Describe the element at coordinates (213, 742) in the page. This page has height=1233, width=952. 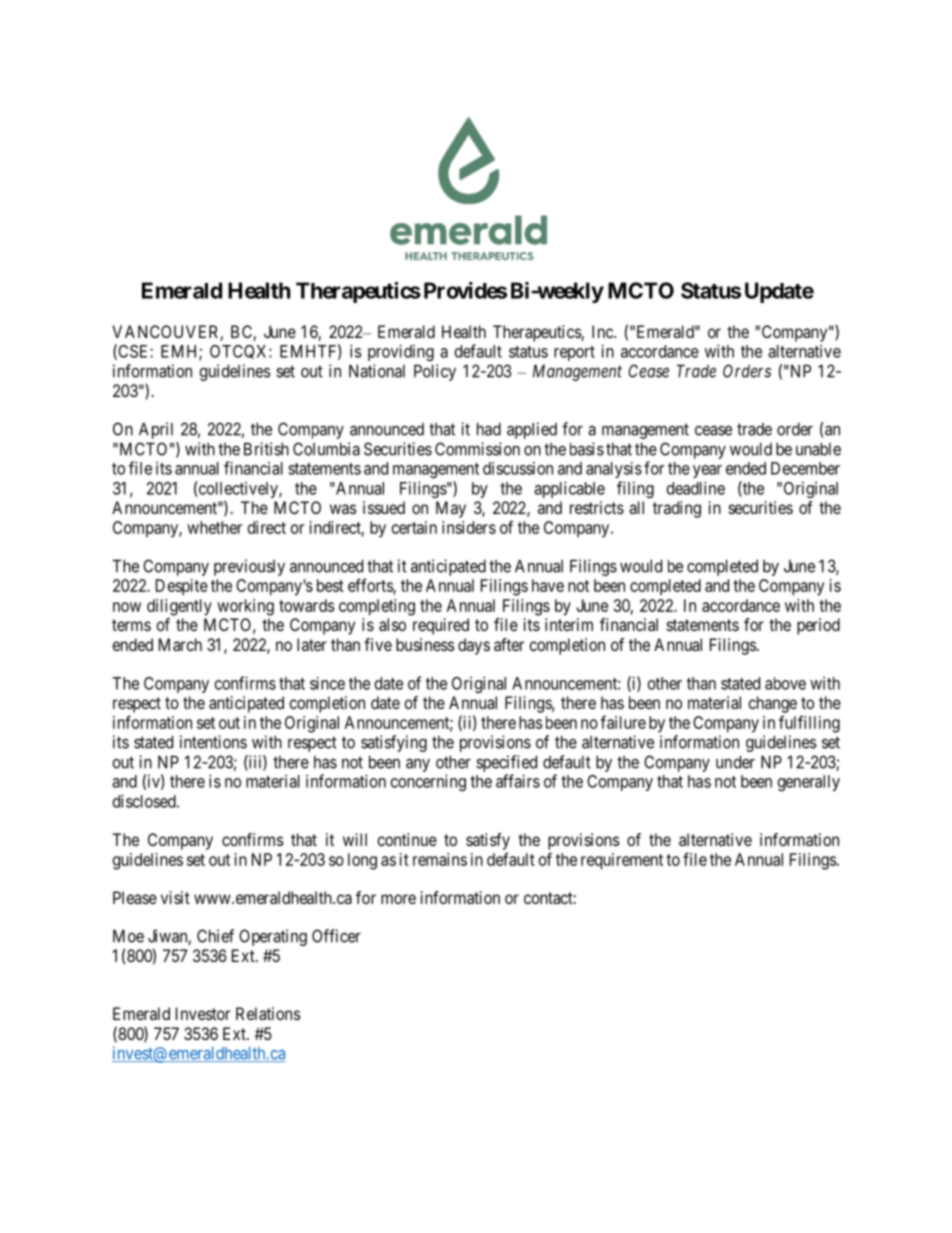
I see `intentions` at that location.
